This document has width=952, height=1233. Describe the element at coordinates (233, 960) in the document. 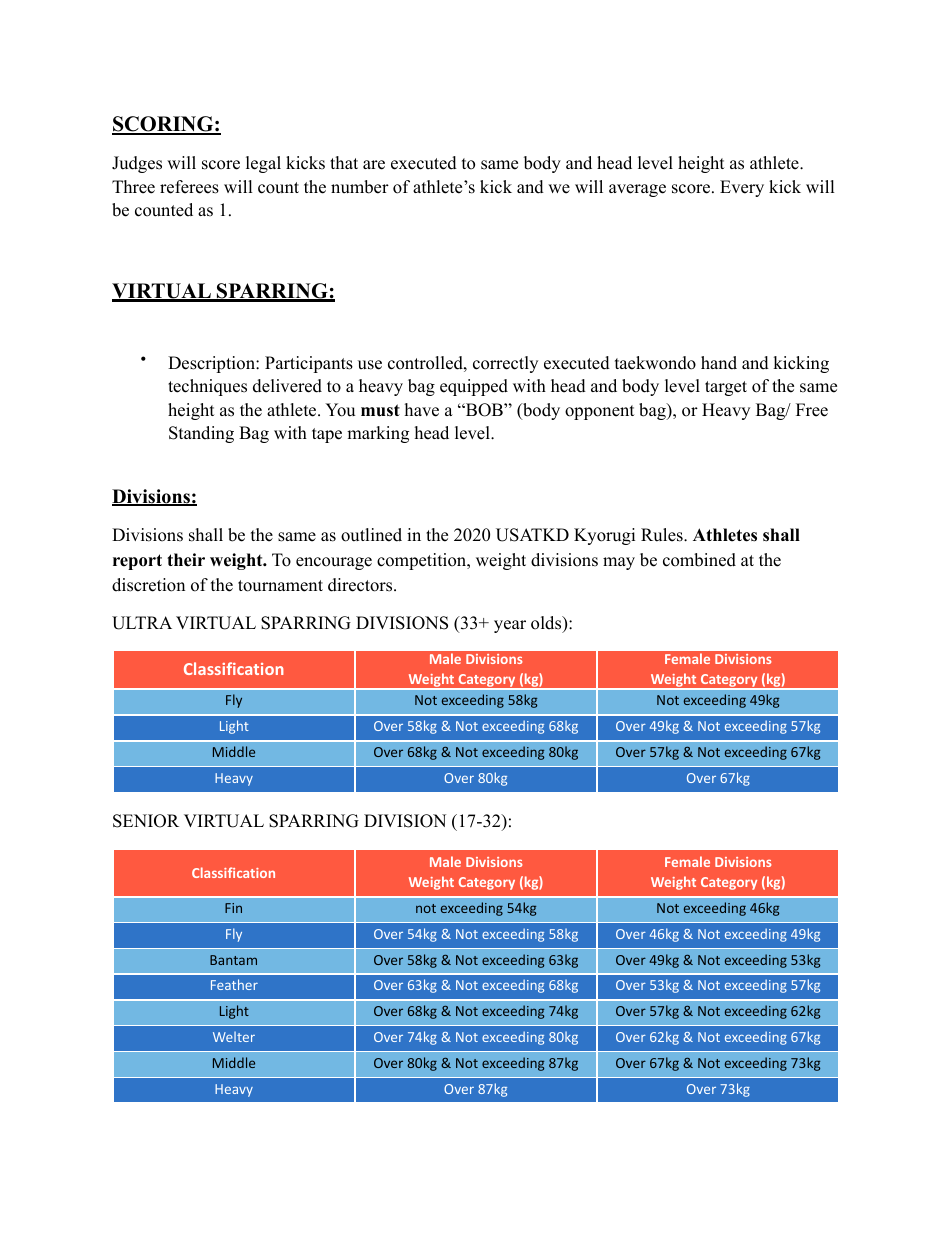

I see `Bantam` at that location.
